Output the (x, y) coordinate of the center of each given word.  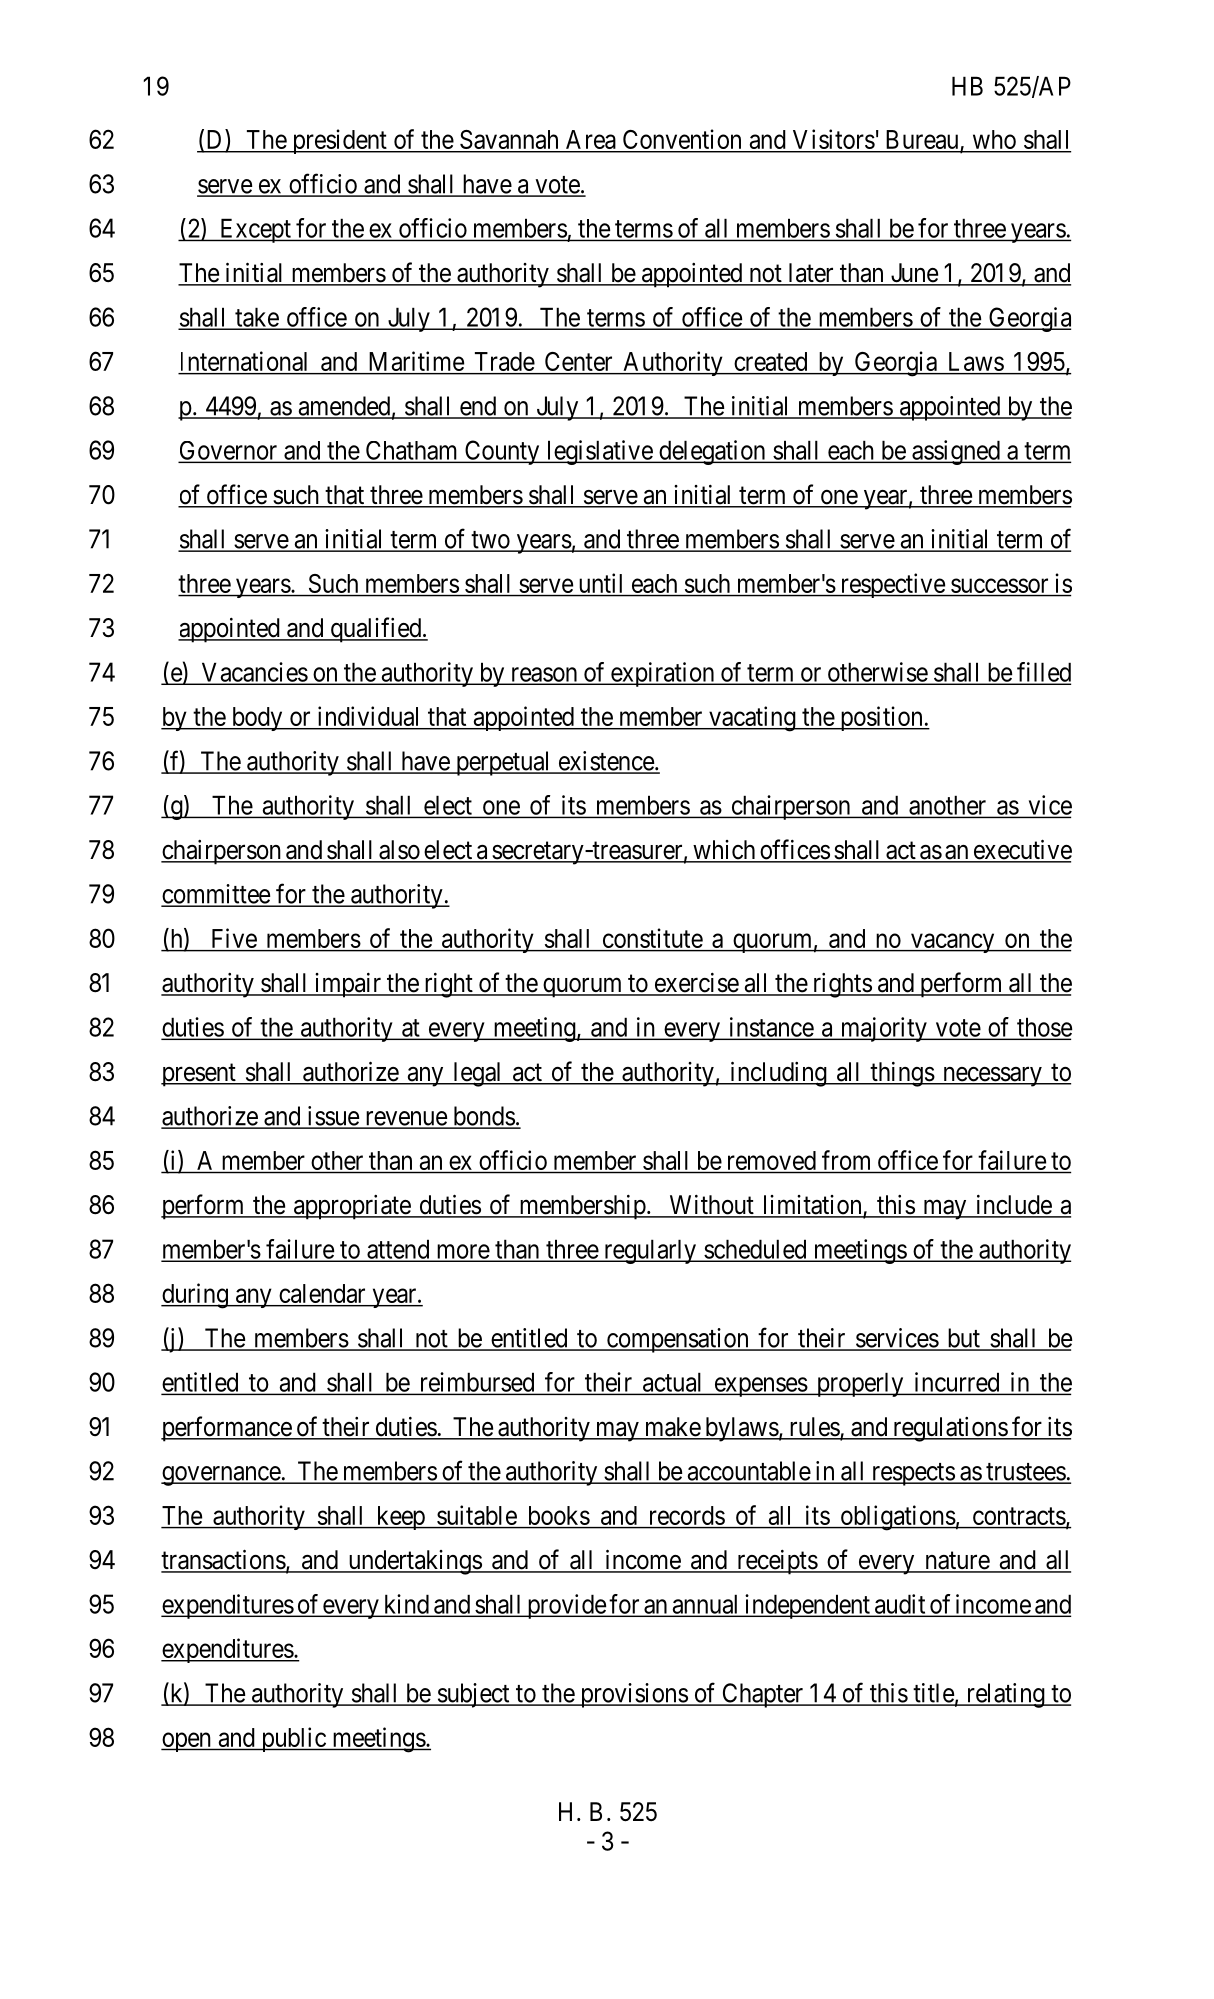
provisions (633, 1695)
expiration (662, 674)
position (881, 718)
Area (591, 141)
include (1013, 1206)
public (293, 1739)
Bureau (922, 141)
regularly (650, 1251)
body (257, 719)
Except (255, 230)
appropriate (351, 1207)
